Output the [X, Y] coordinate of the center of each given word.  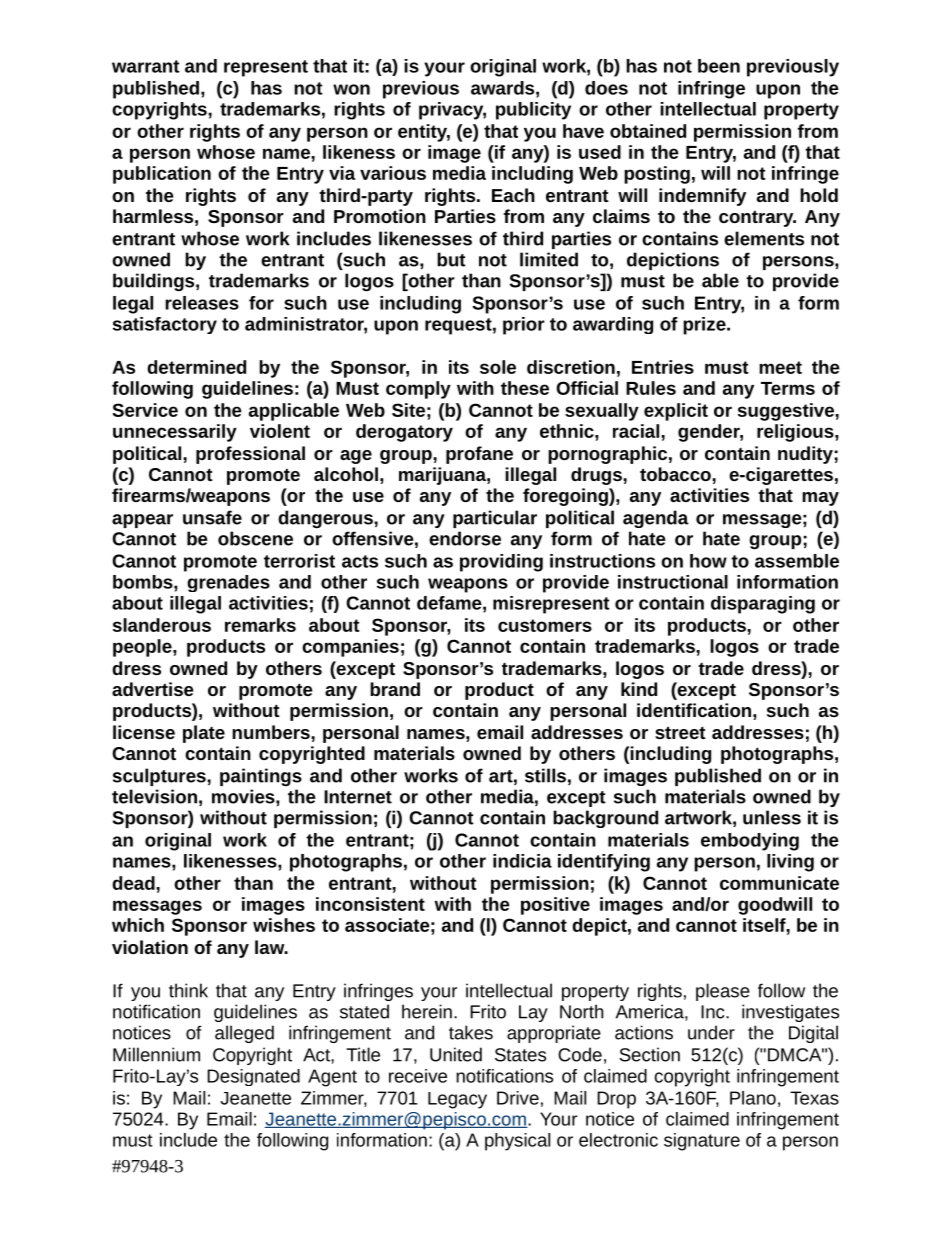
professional [250, 455]
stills [545, 775]
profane [479, 455]
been [719, 66]
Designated [253, 1077]
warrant [146, 66]
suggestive [787, 412]
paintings [261, 777]
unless [772, 817]
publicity [533, 111]
